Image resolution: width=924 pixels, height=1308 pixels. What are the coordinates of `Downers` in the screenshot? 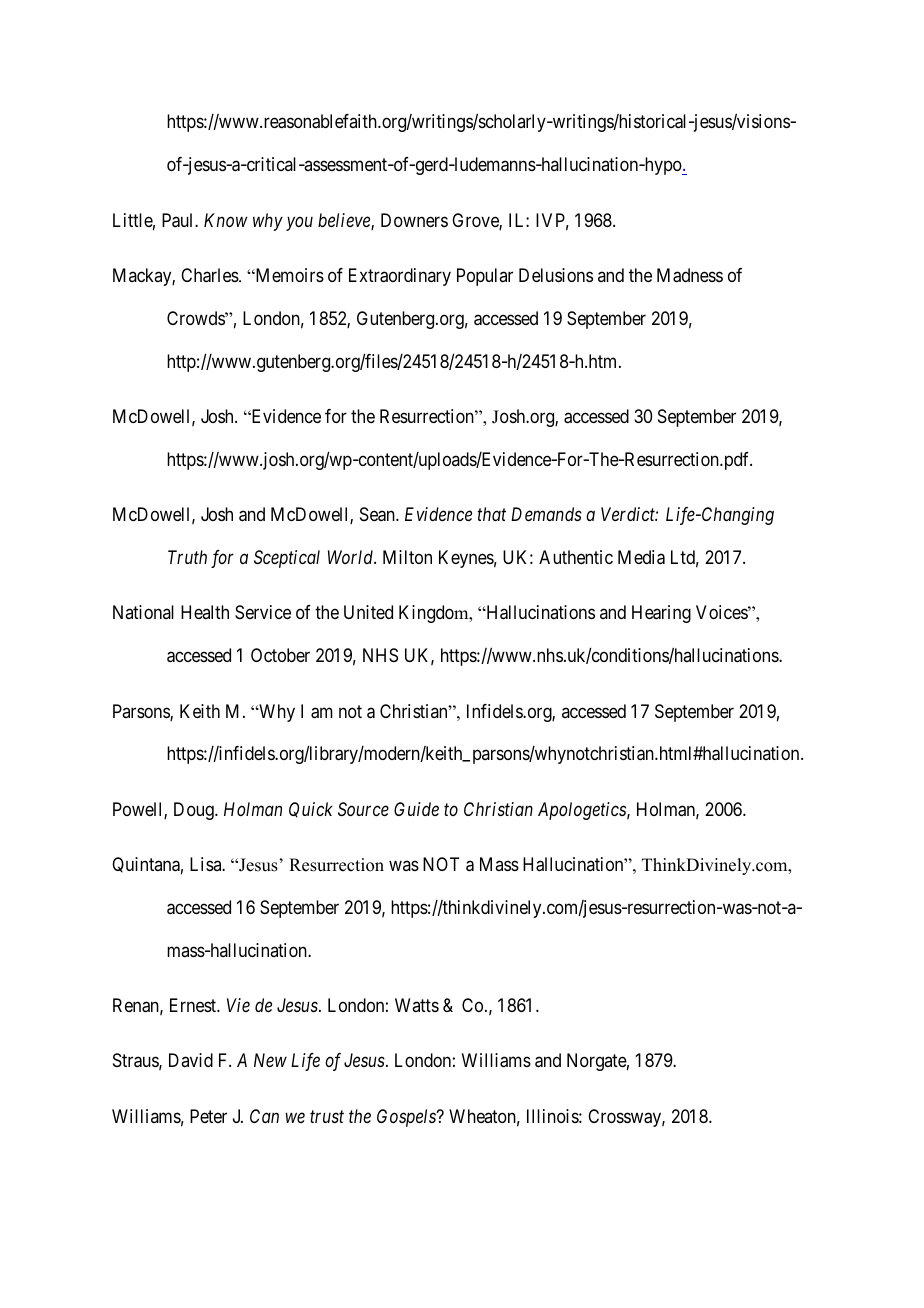 It's located at (414, 220).
